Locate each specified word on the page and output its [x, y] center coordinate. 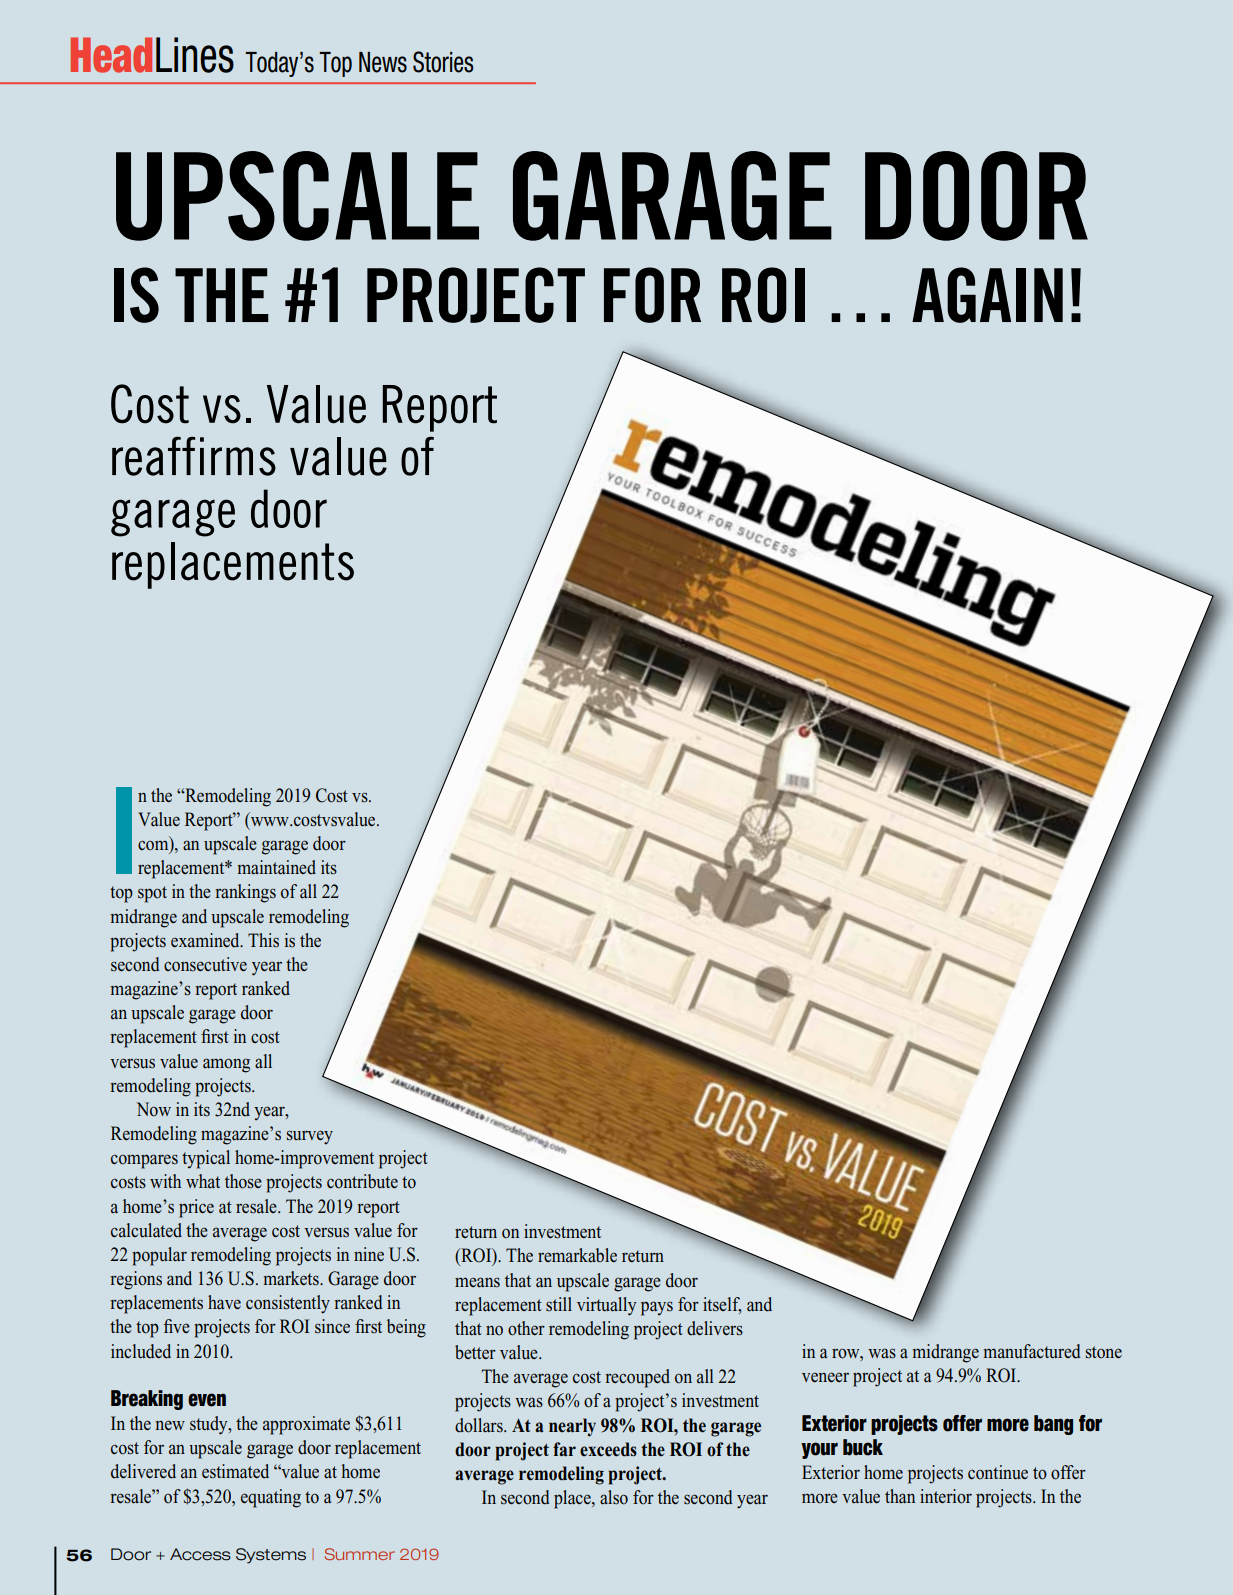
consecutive [205, 964]
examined [206, 940]
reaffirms [194, 456]
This [263, 940]
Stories [443, 62]
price [196, 1208]
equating [271, 1498]
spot [152, 894]
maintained [276, 867]
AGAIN [987, 295]
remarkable [577, 1255]
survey [310, 1137]
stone [1104, 1352]
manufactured [1032, 1351]
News [383, 62]
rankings [245, 893]
